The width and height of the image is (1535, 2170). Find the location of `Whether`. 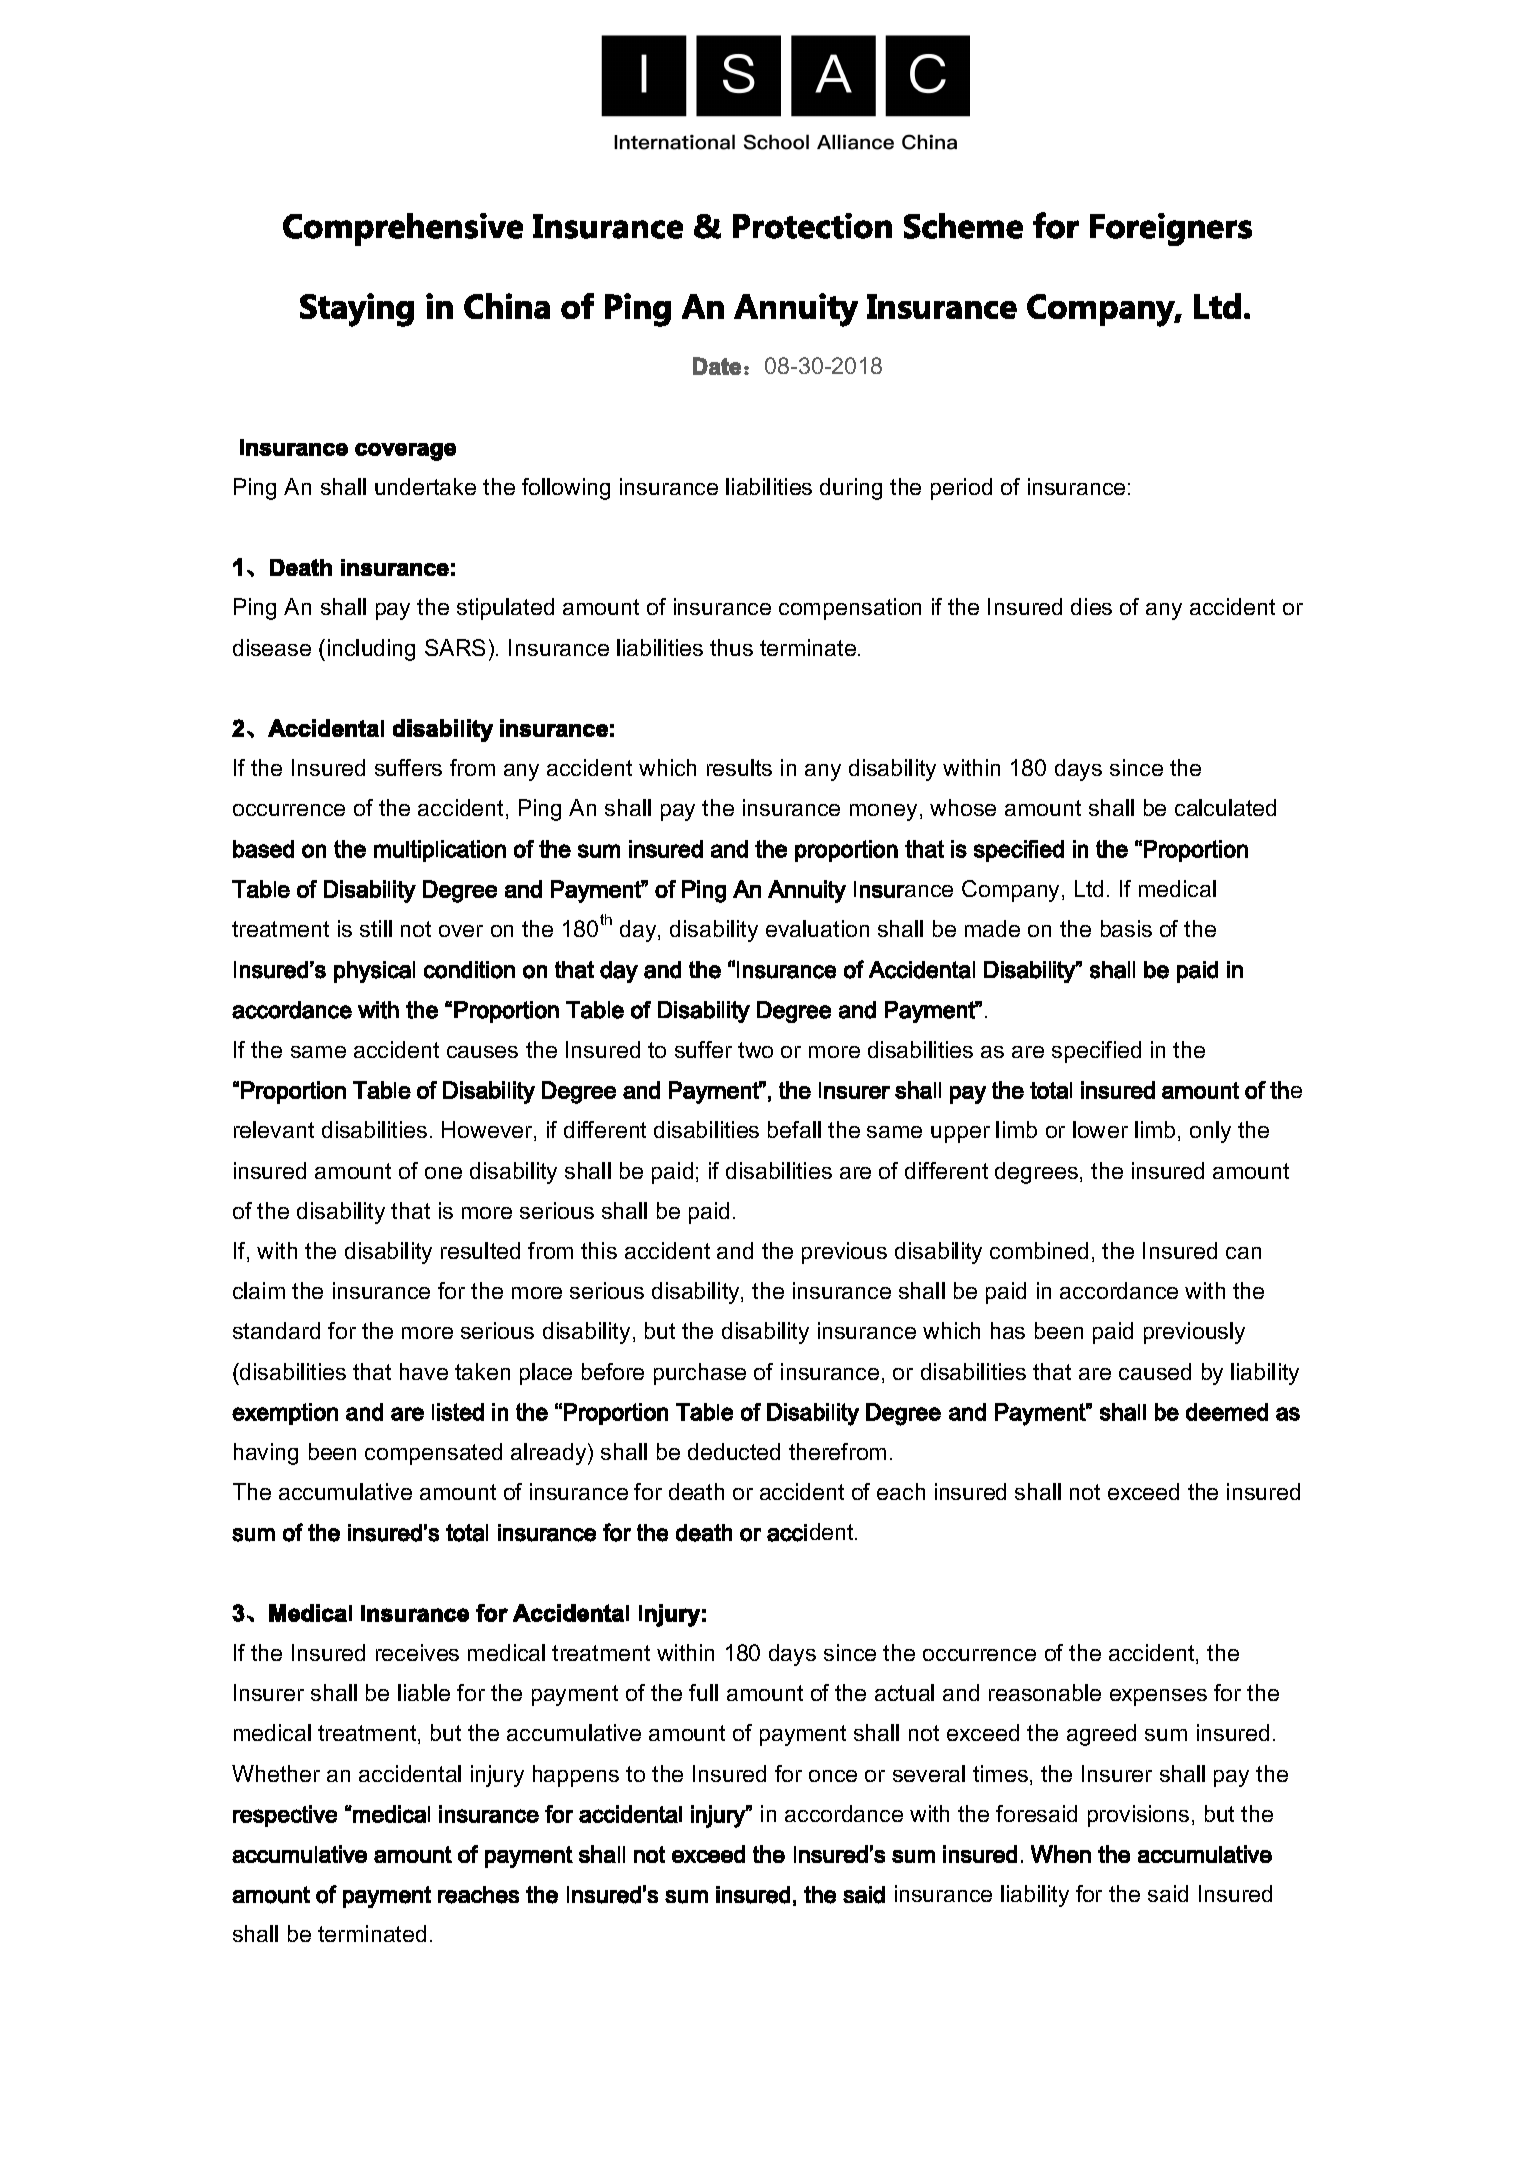

Whether is located at coordinates (276, 1773).
